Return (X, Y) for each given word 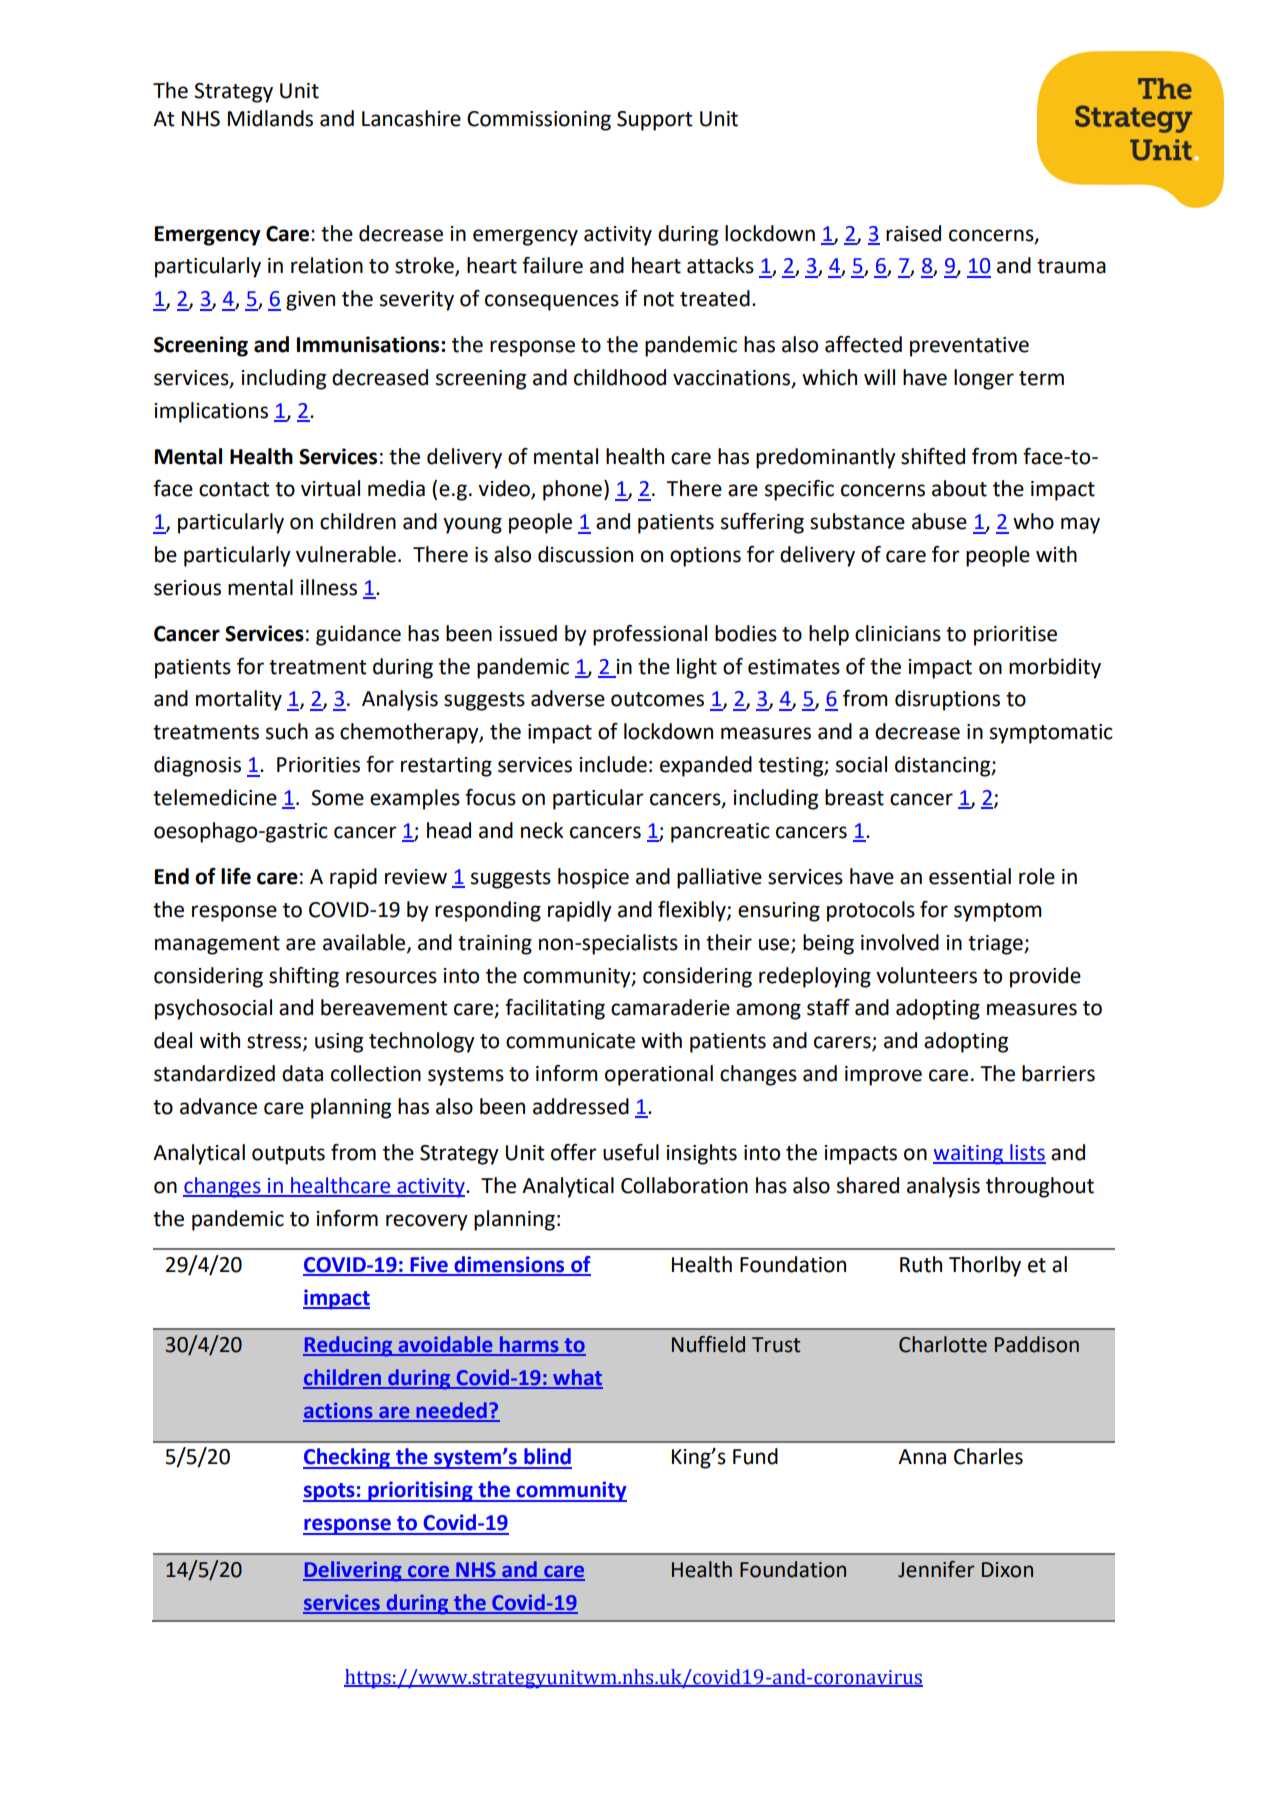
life (236, 876)
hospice (593, 878)
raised (913, 233)
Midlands (270, 118)
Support (655, 121)
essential (970, 876)
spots (330, 1492)
